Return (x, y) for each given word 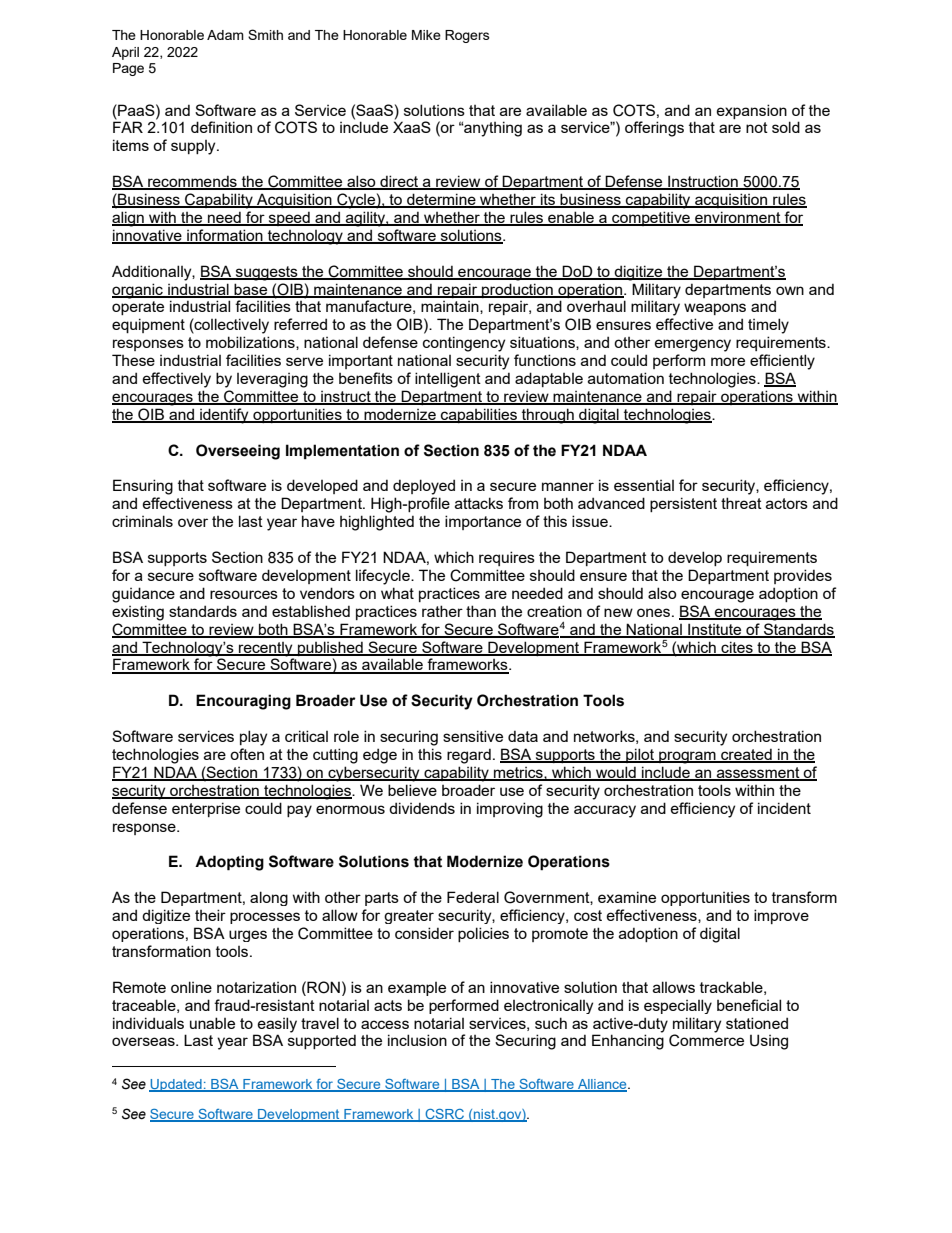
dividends (422, 808)
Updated (176, 1085)
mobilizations (251, 343)
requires (507, 558)
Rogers (467, 36)
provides (803, 576)
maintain (451, 307)
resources (244, 594)
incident (784, 808)
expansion (752, 111)
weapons (715, 309)
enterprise (206, 809)
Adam (225, 35)
